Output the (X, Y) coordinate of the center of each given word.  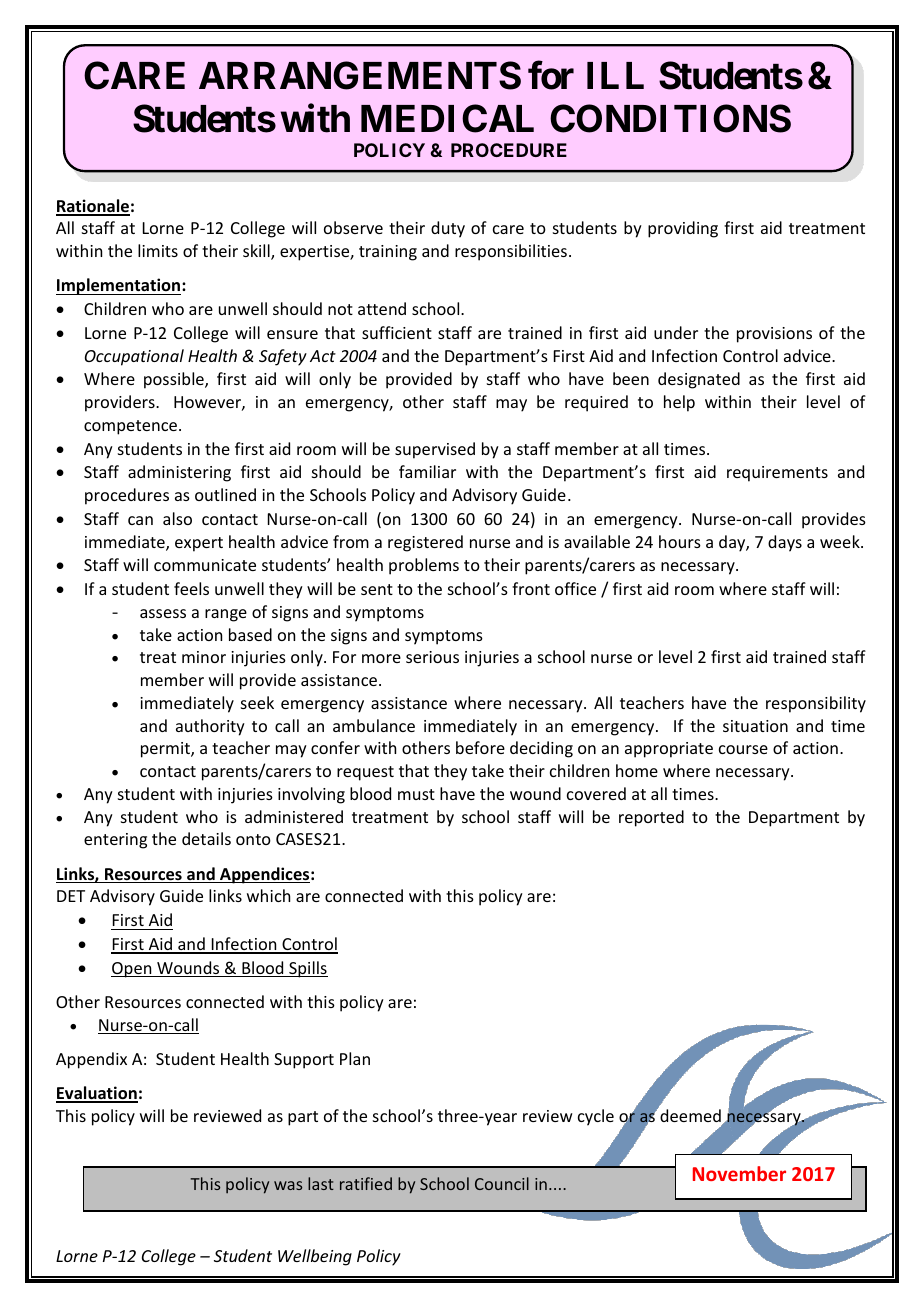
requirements (777, 474)
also (177, 518)
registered (425, 543)
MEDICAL (447, 118)
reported (651, 818)
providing (683, 229)
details (206, 838)
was (288, 1185)
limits (158, 250)
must (416, 794)
